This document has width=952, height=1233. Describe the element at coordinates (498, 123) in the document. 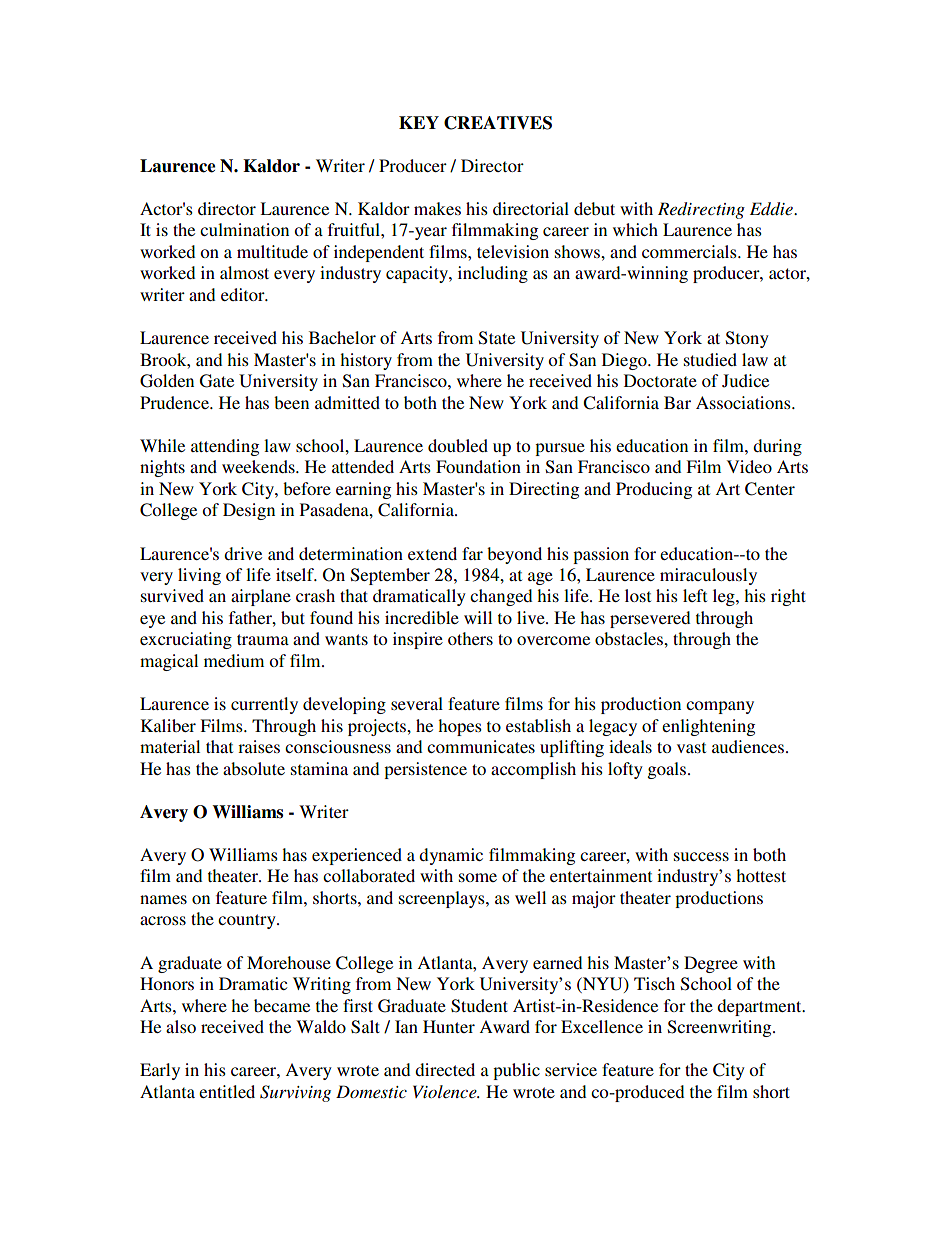

I see `CREATIVES` at that location.
